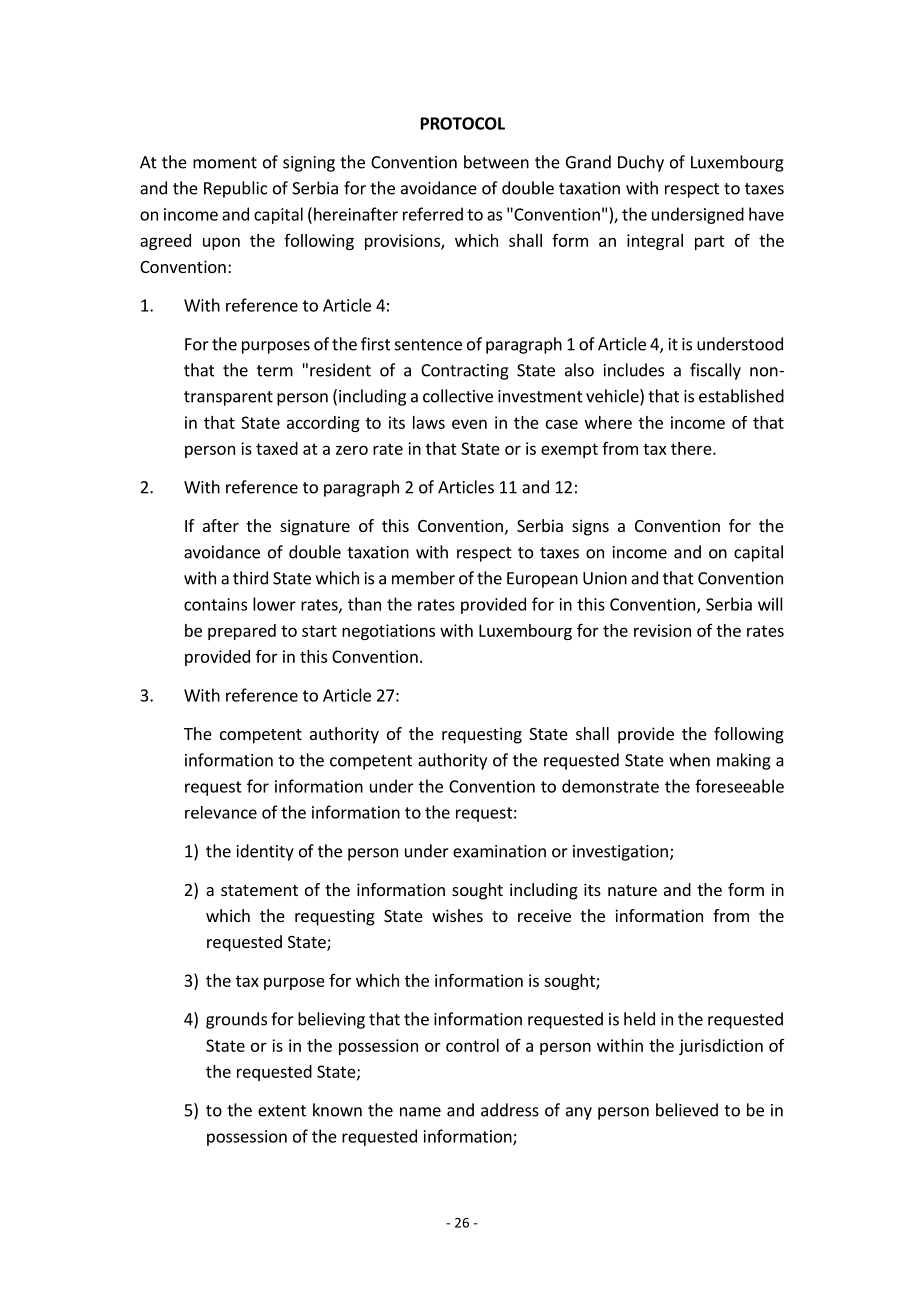 Image resolution: width=924 pixels, height=1308 pixels. I want to click on moment, so click(225, 163).
